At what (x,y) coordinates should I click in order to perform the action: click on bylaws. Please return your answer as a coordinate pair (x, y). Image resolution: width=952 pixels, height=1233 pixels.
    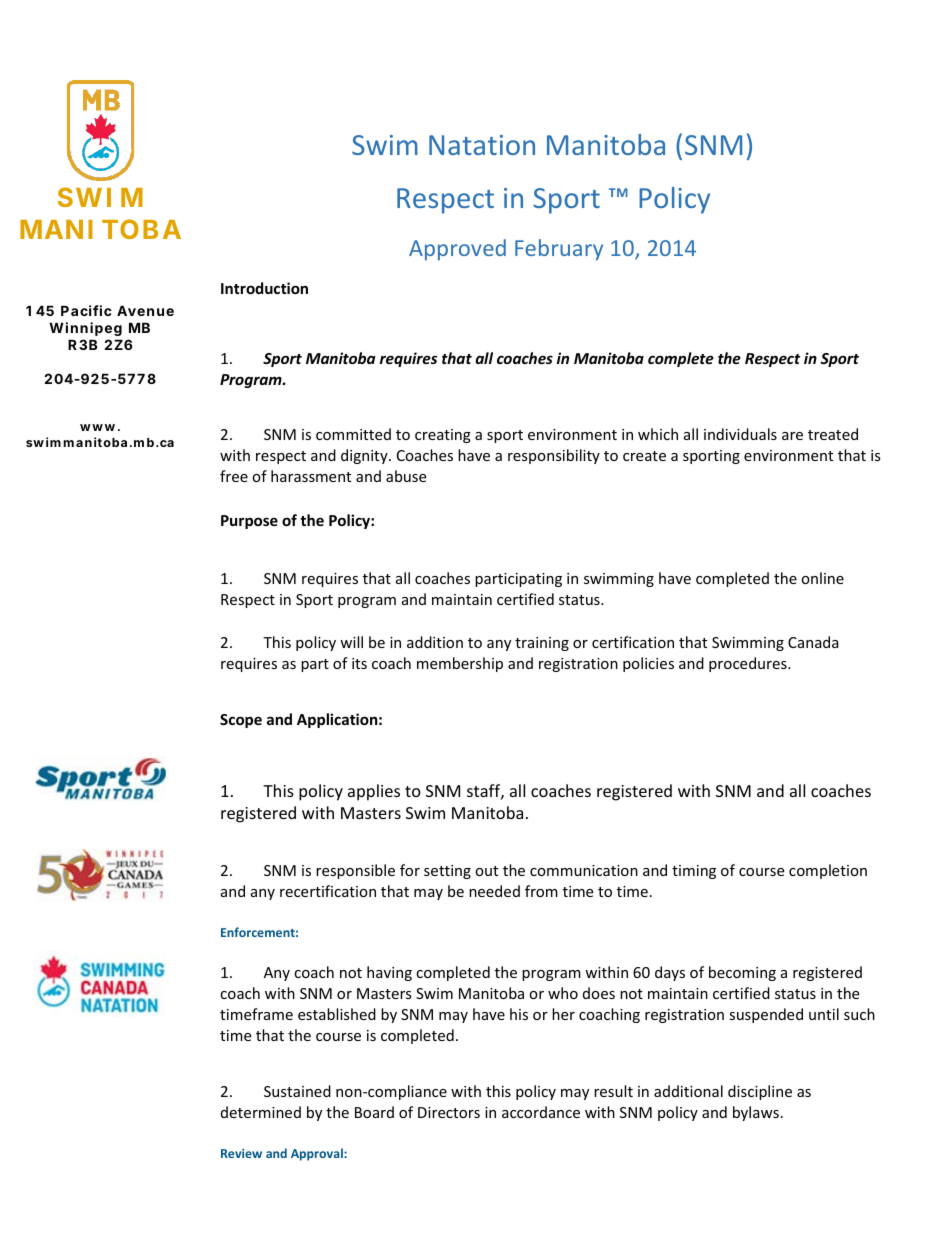
    Looking at the image, I should click on (756, 1113).
